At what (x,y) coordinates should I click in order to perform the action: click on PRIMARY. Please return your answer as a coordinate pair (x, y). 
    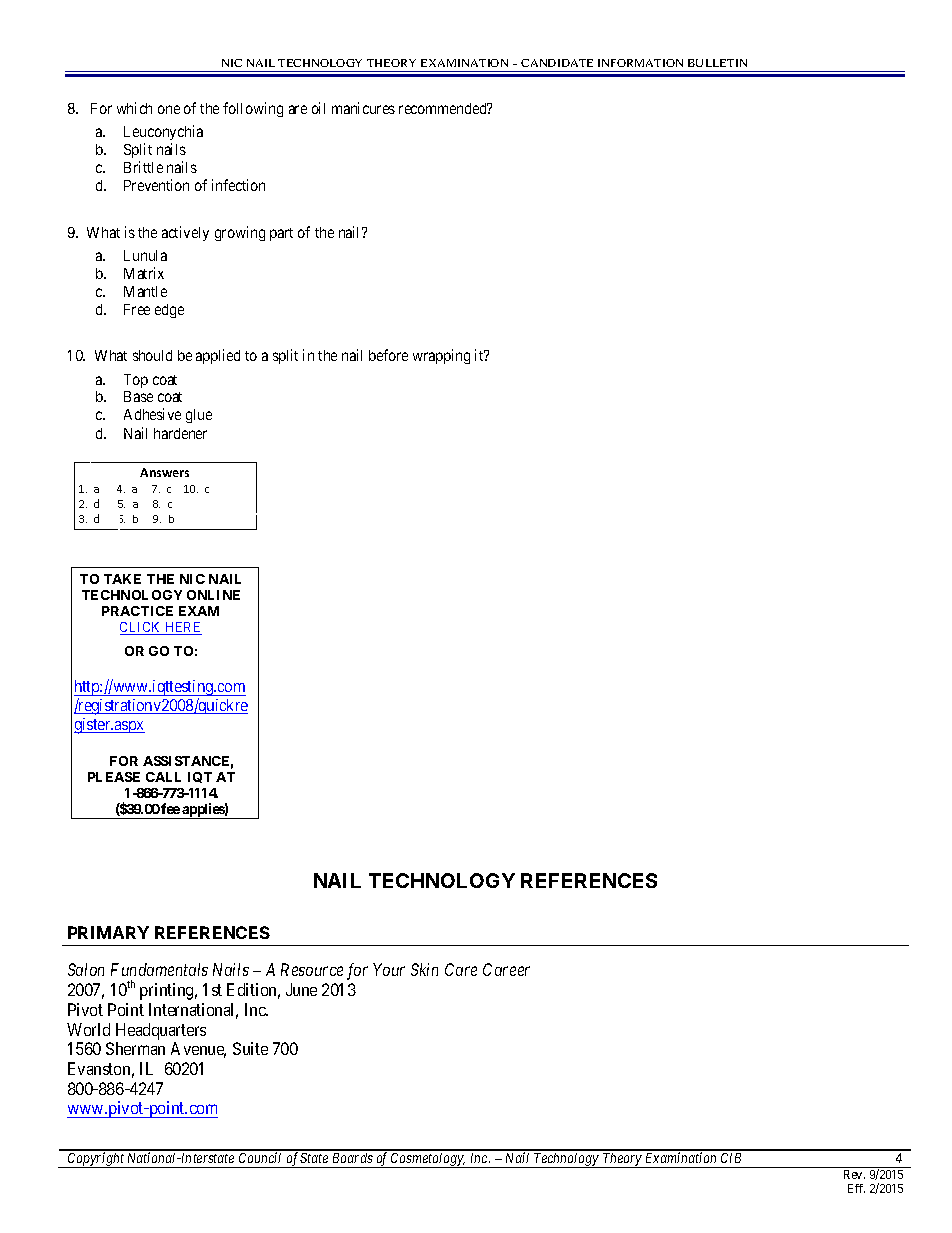
    Looking at the image, I should click on (108, 932).
